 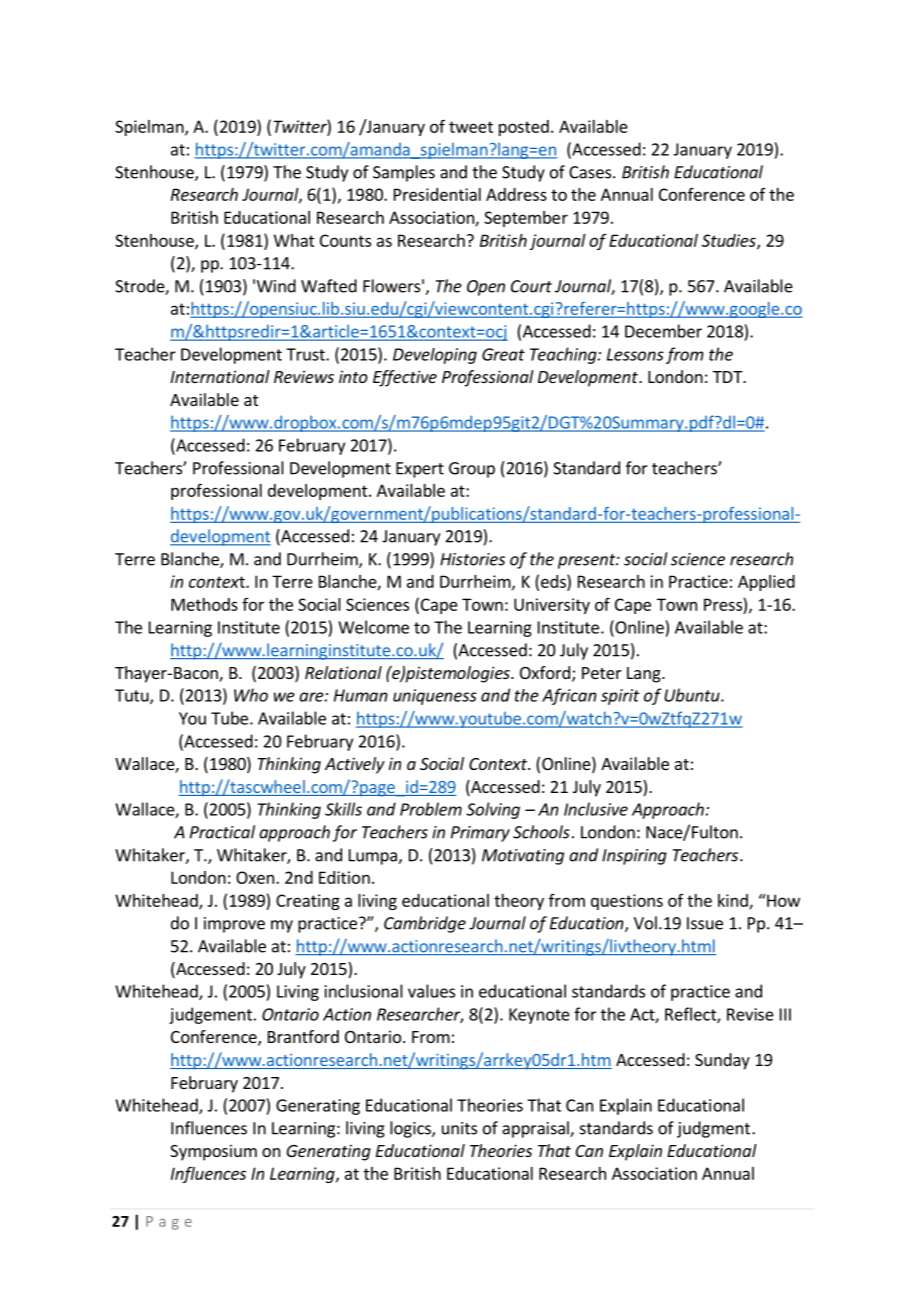 What do you see at coordinates (435, 356) in the page?
I see `Developing` at bounding box center [435, 356].
